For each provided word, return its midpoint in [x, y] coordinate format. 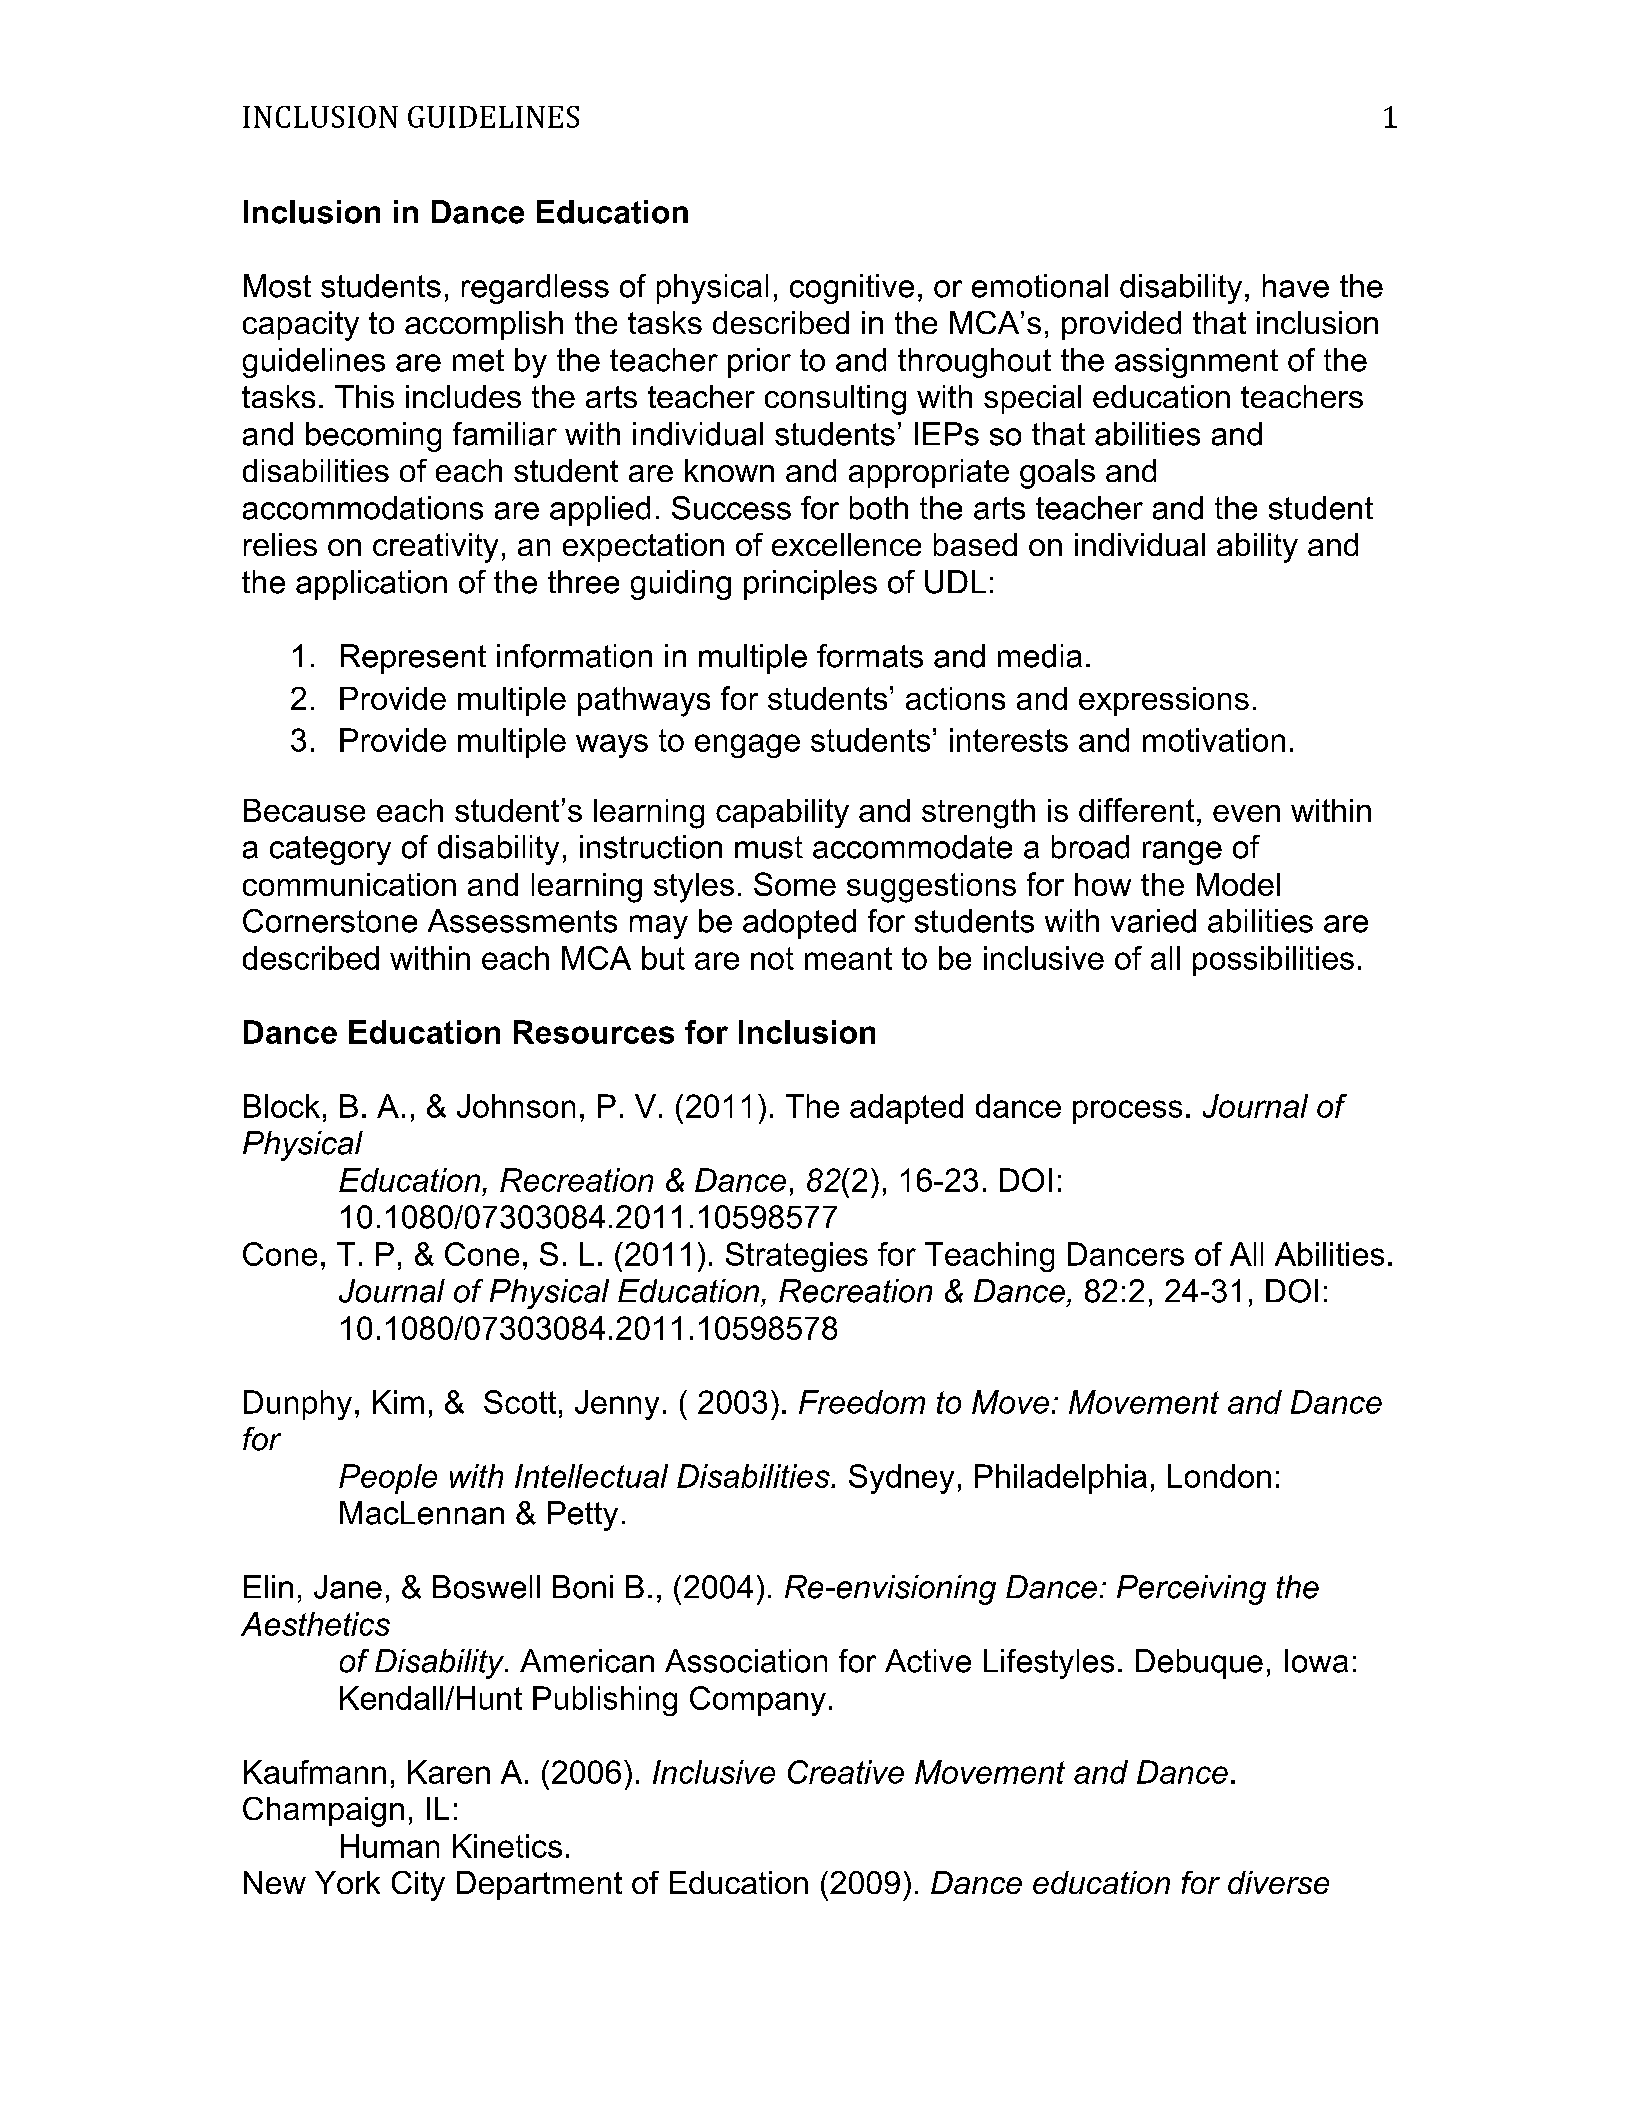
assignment [1196, 363]
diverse [1278, 1882]
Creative [846, 1772]
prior [759, 363]
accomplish [484, 325]
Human [390, 1846]
